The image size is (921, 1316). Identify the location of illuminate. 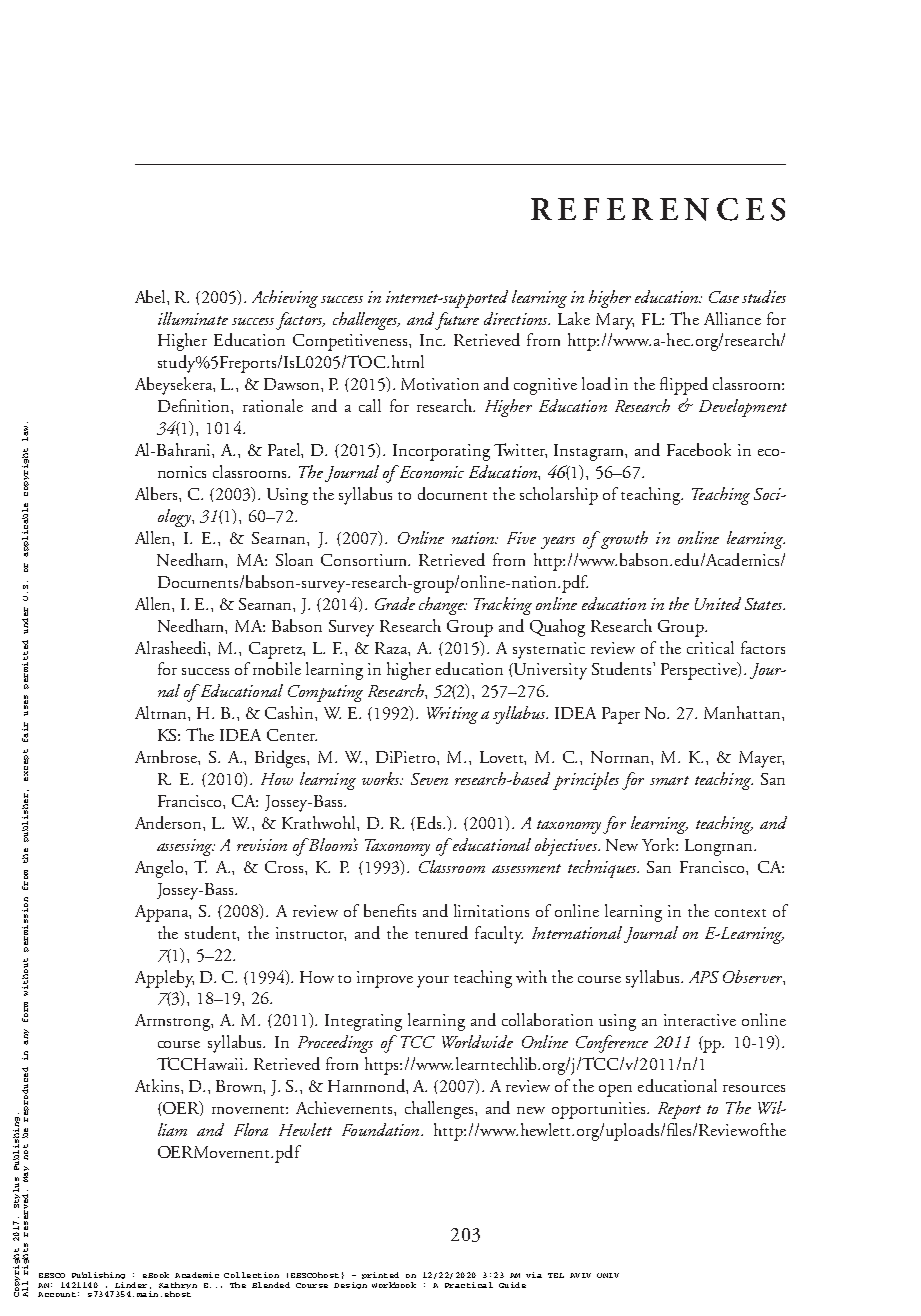
(193, 318).
